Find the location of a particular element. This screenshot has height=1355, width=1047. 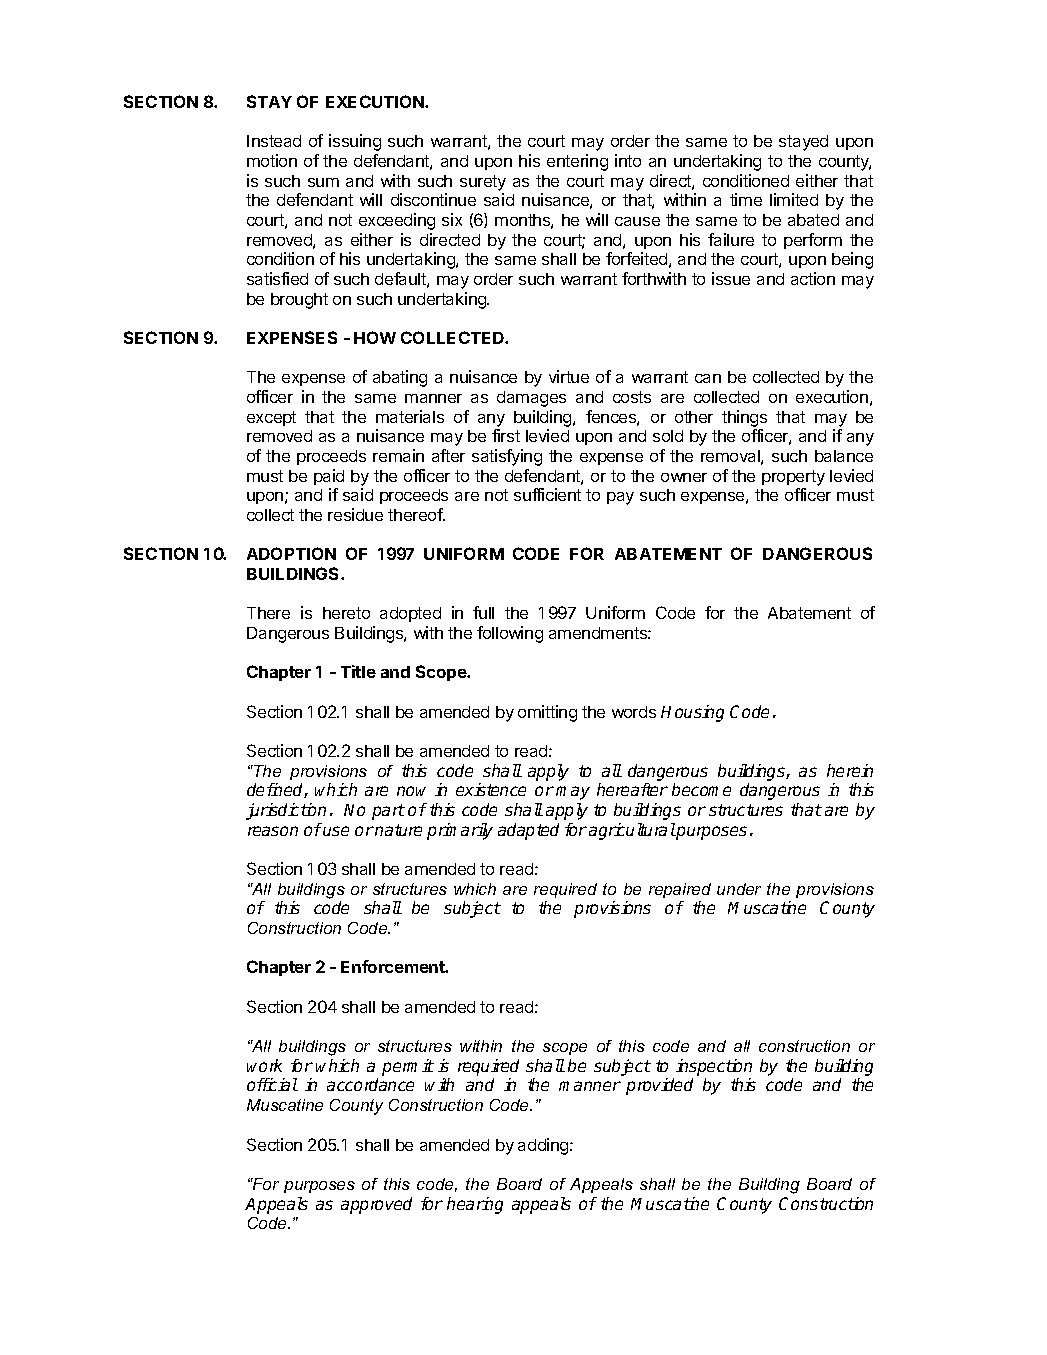

paid is located at coordinates (329, 477).
